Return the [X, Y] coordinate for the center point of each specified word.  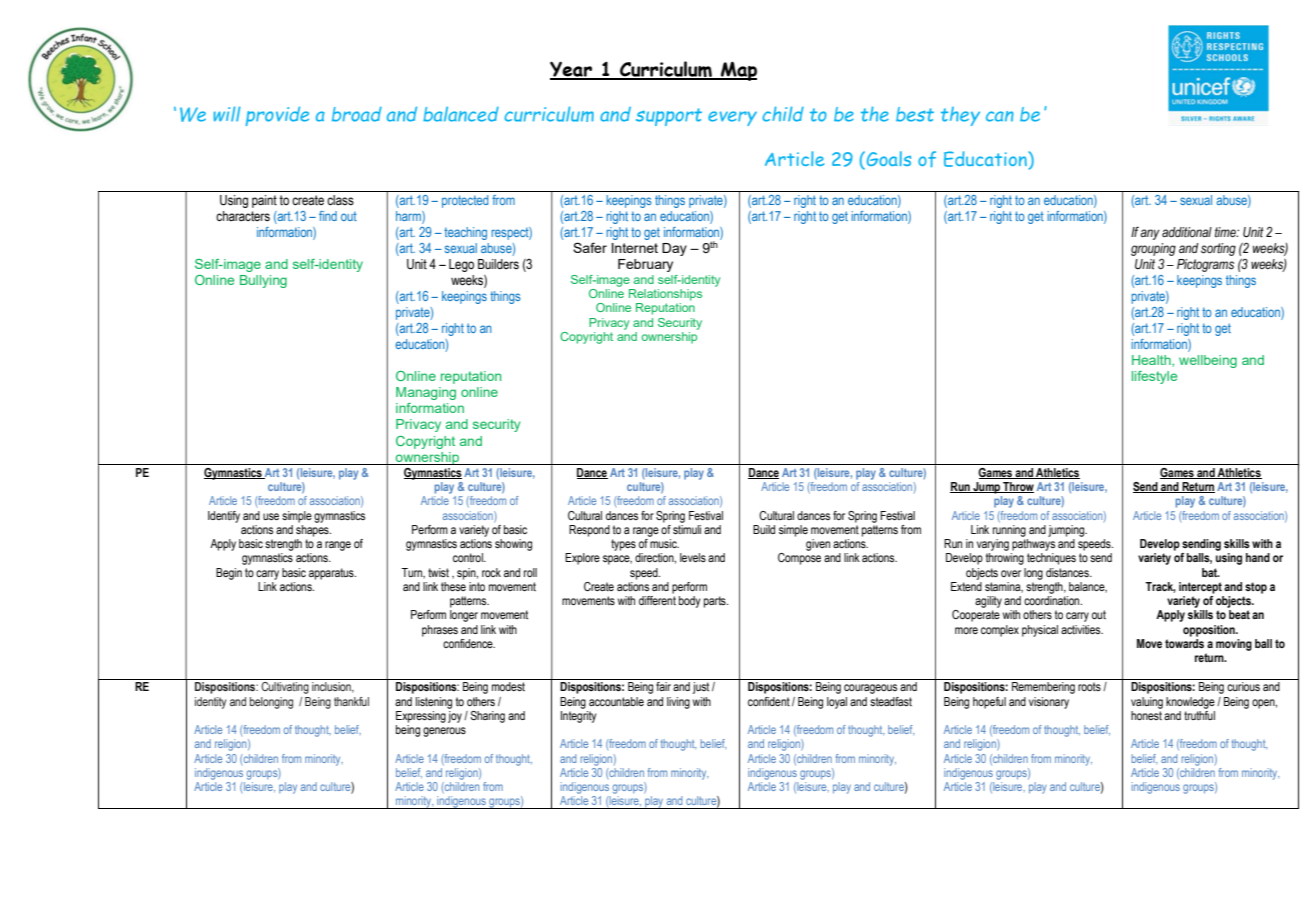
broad [357, 114]
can [1000, 116]
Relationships [665, 295]
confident [769, 701]
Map [738, 71]
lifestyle [1154, 377]
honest [1146, 714]
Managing [426, 393]
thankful [351, 701]
